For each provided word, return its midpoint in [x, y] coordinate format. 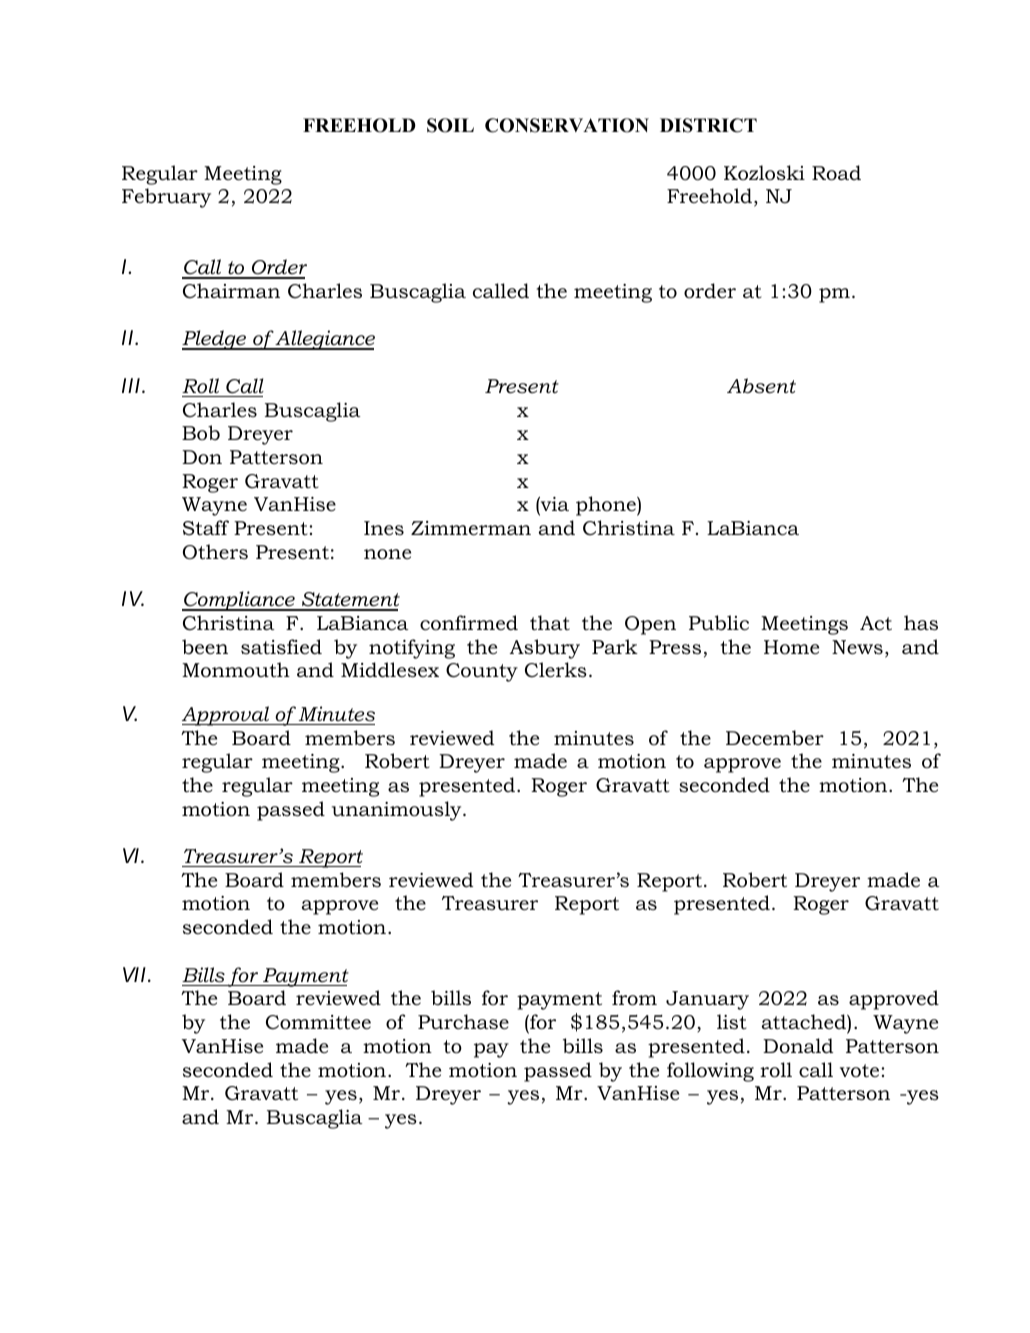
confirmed [469, 623]
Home [791, 647]
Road [836, 173]
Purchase [463, 1022]
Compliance [239, 601]
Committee [318, 1022]
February [166, 198]
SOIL [450, 125]
